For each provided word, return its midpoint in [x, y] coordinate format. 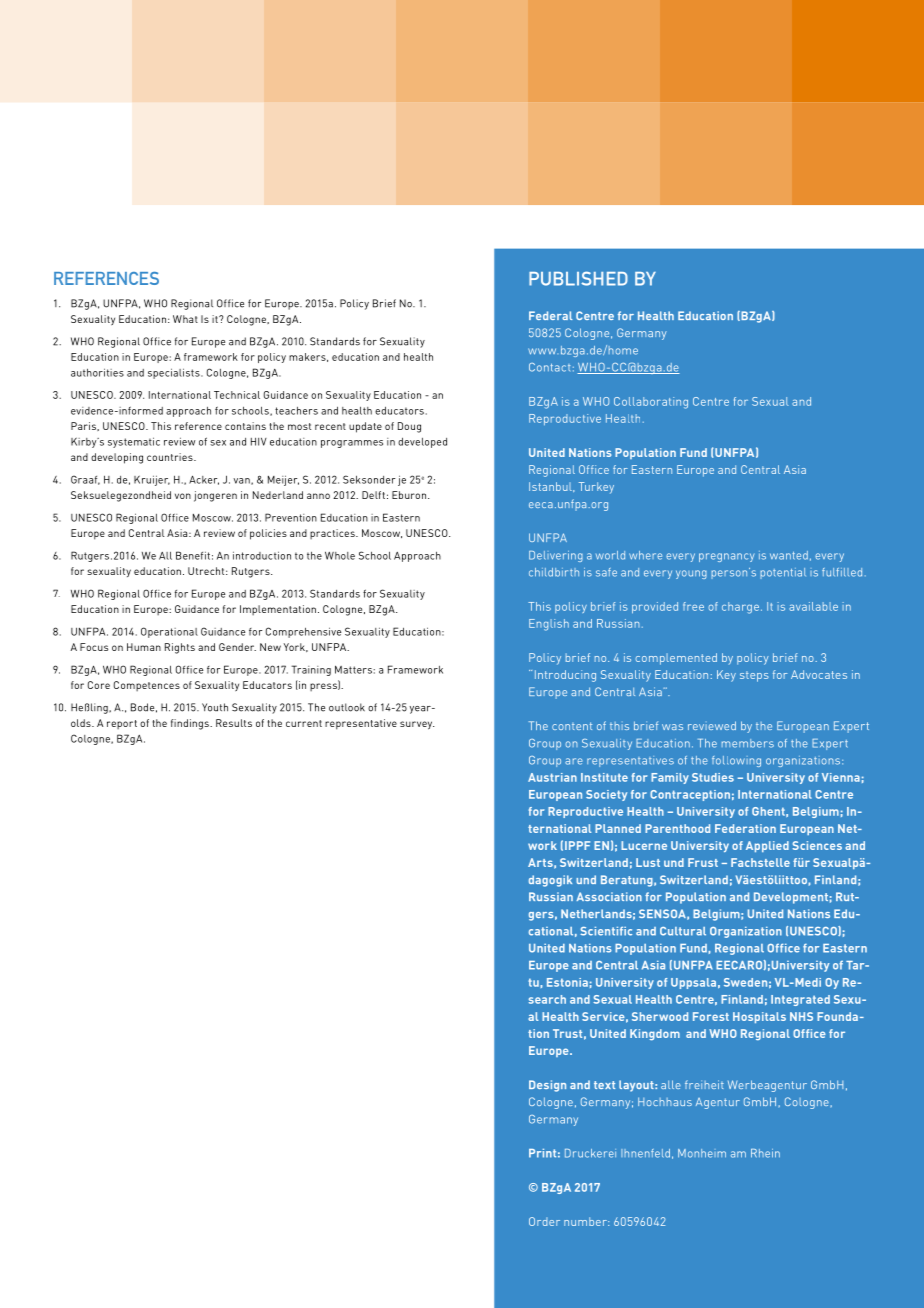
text [604, 1085]
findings [191, 724]
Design [547, 1086]
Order [544, 1221]
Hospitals [759, 1017]
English [549, 625]
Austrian [552, 777]
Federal [551, 315]
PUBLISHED [578, 278]
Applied [767, 846]
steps [754, 676]
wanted [789, 555]
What [185, 319]
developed [422, 443]
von [183, 496]
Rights [180, 648]
